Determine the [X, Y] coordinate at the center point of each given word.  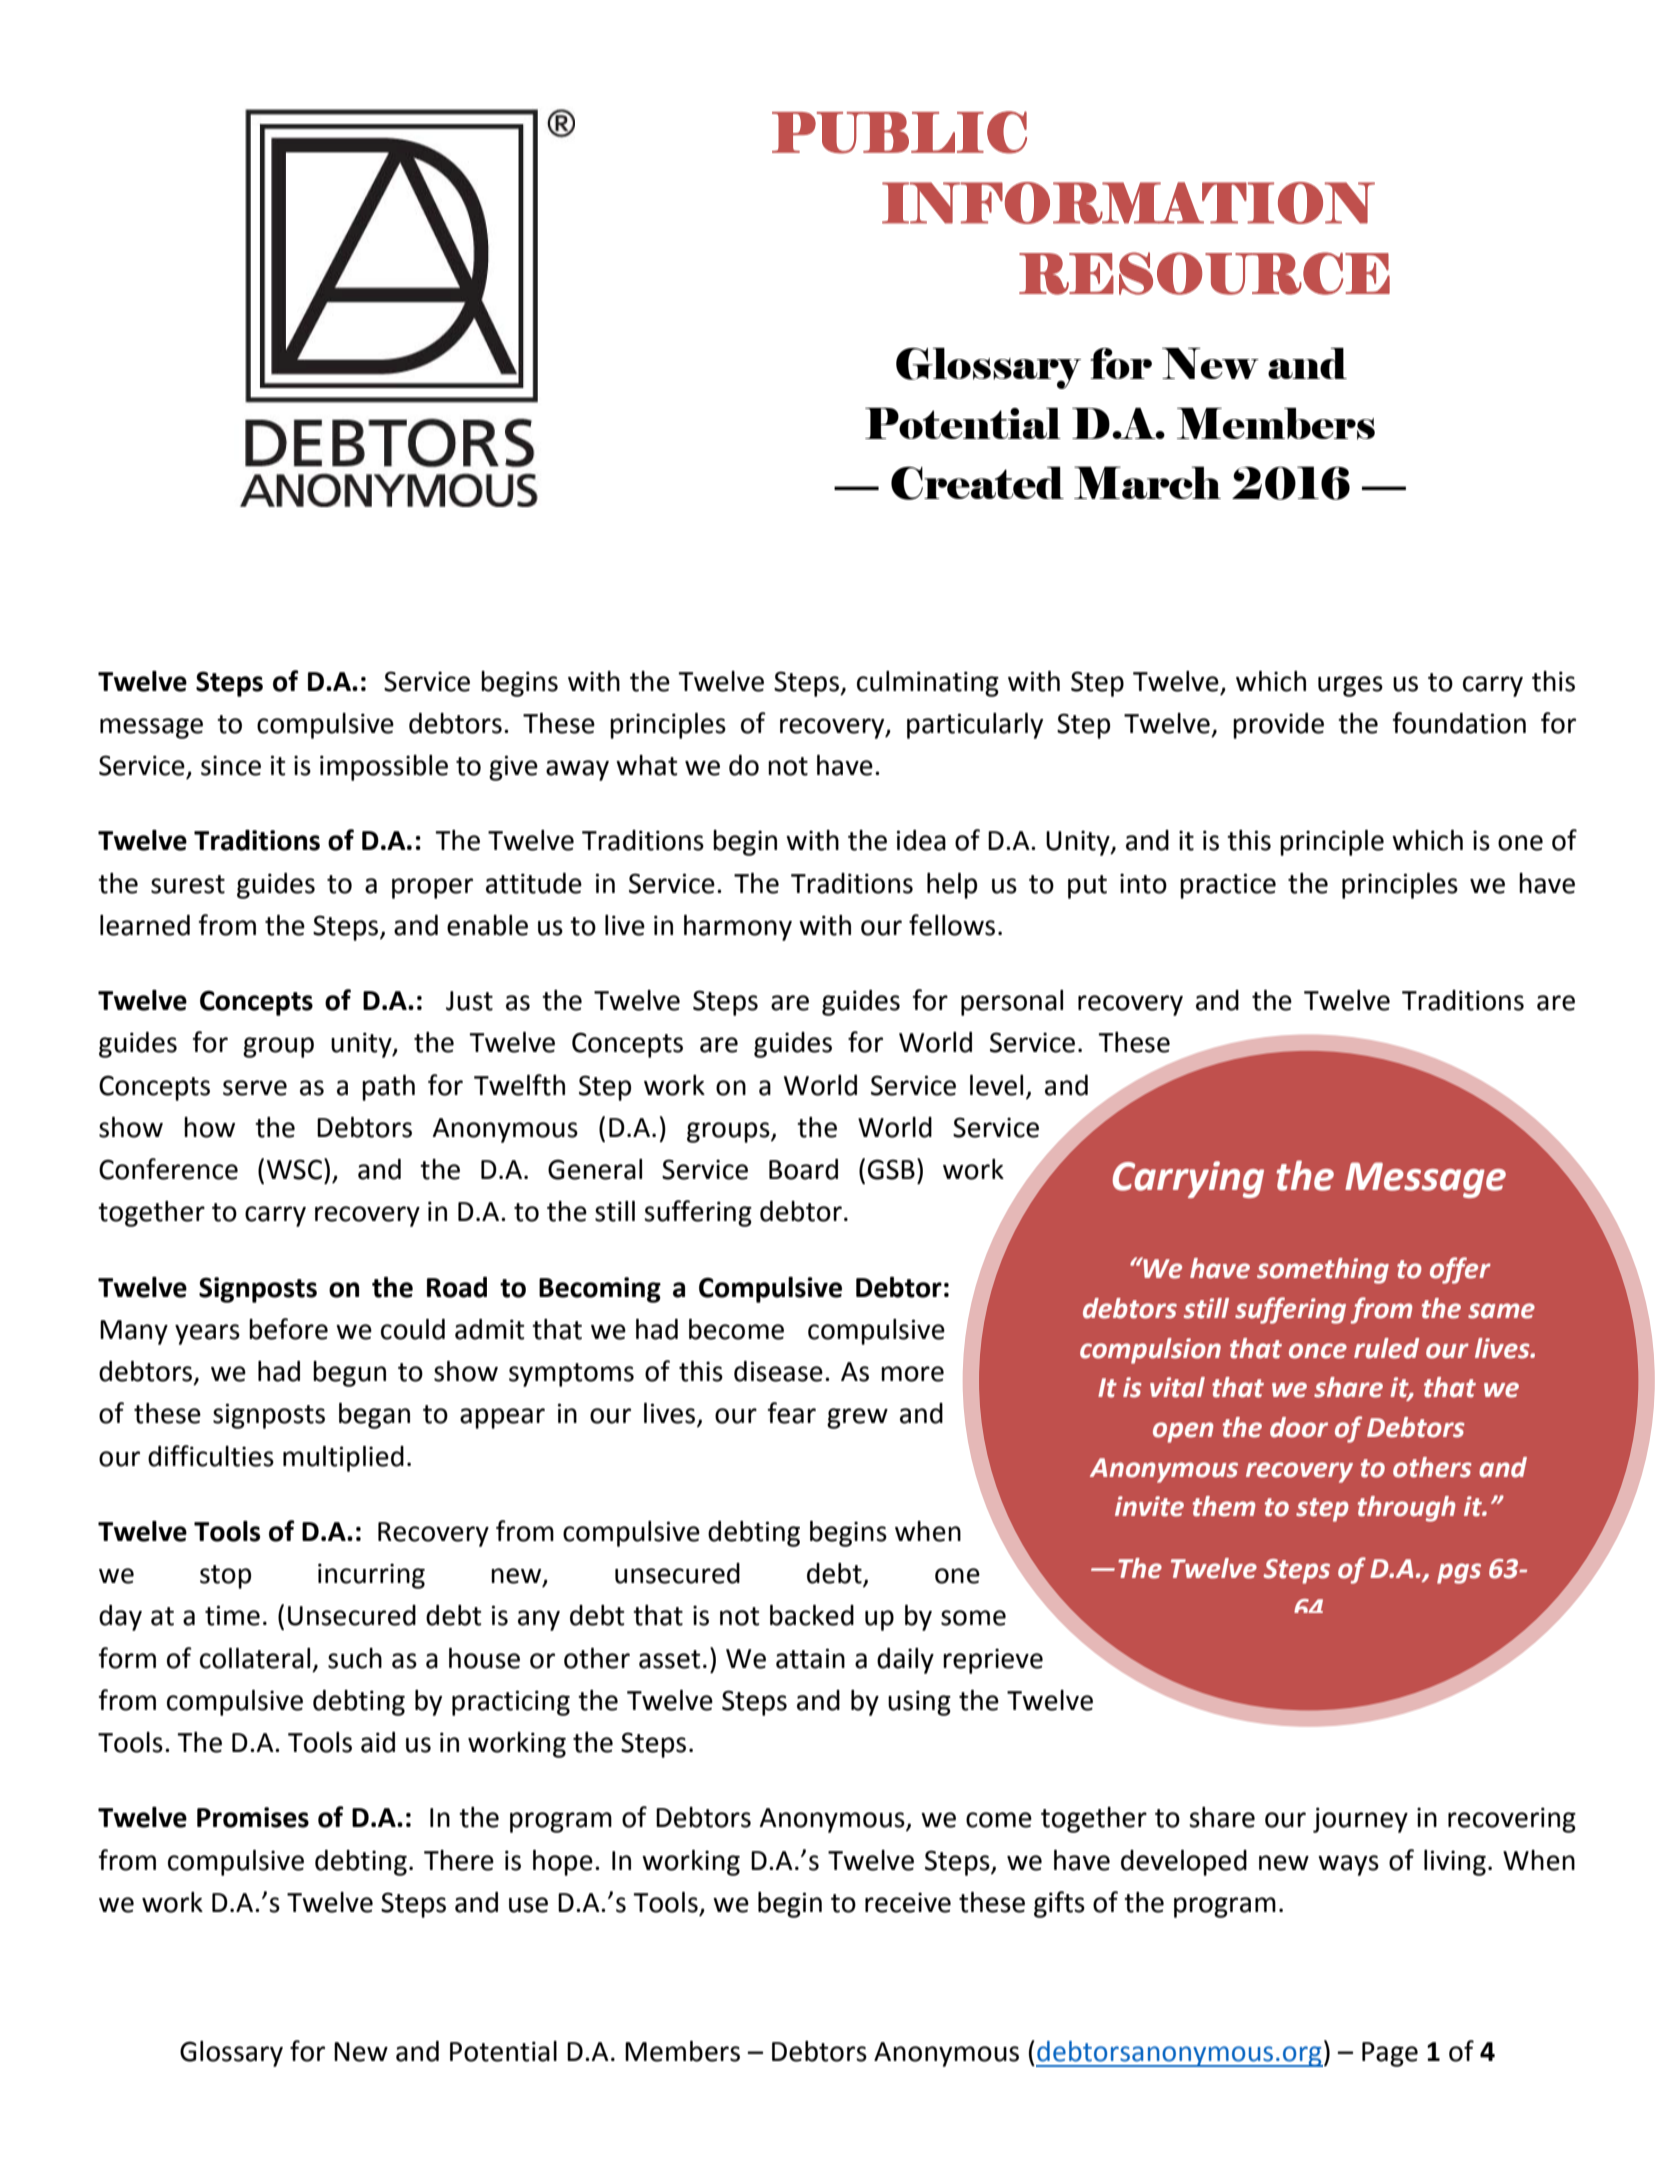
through [1406, 1509]
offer [1460, 1270]
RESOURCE [1204, 273]
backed [812, 1615]
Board [803, 1169]
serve [255, 1088]
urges [1350, 686]
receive [908, 1902]
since [231, 765]
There [459, 1860]
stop [225, 1577]
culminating [928, 684]
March [1147, 482]
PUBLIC [899, 132]
